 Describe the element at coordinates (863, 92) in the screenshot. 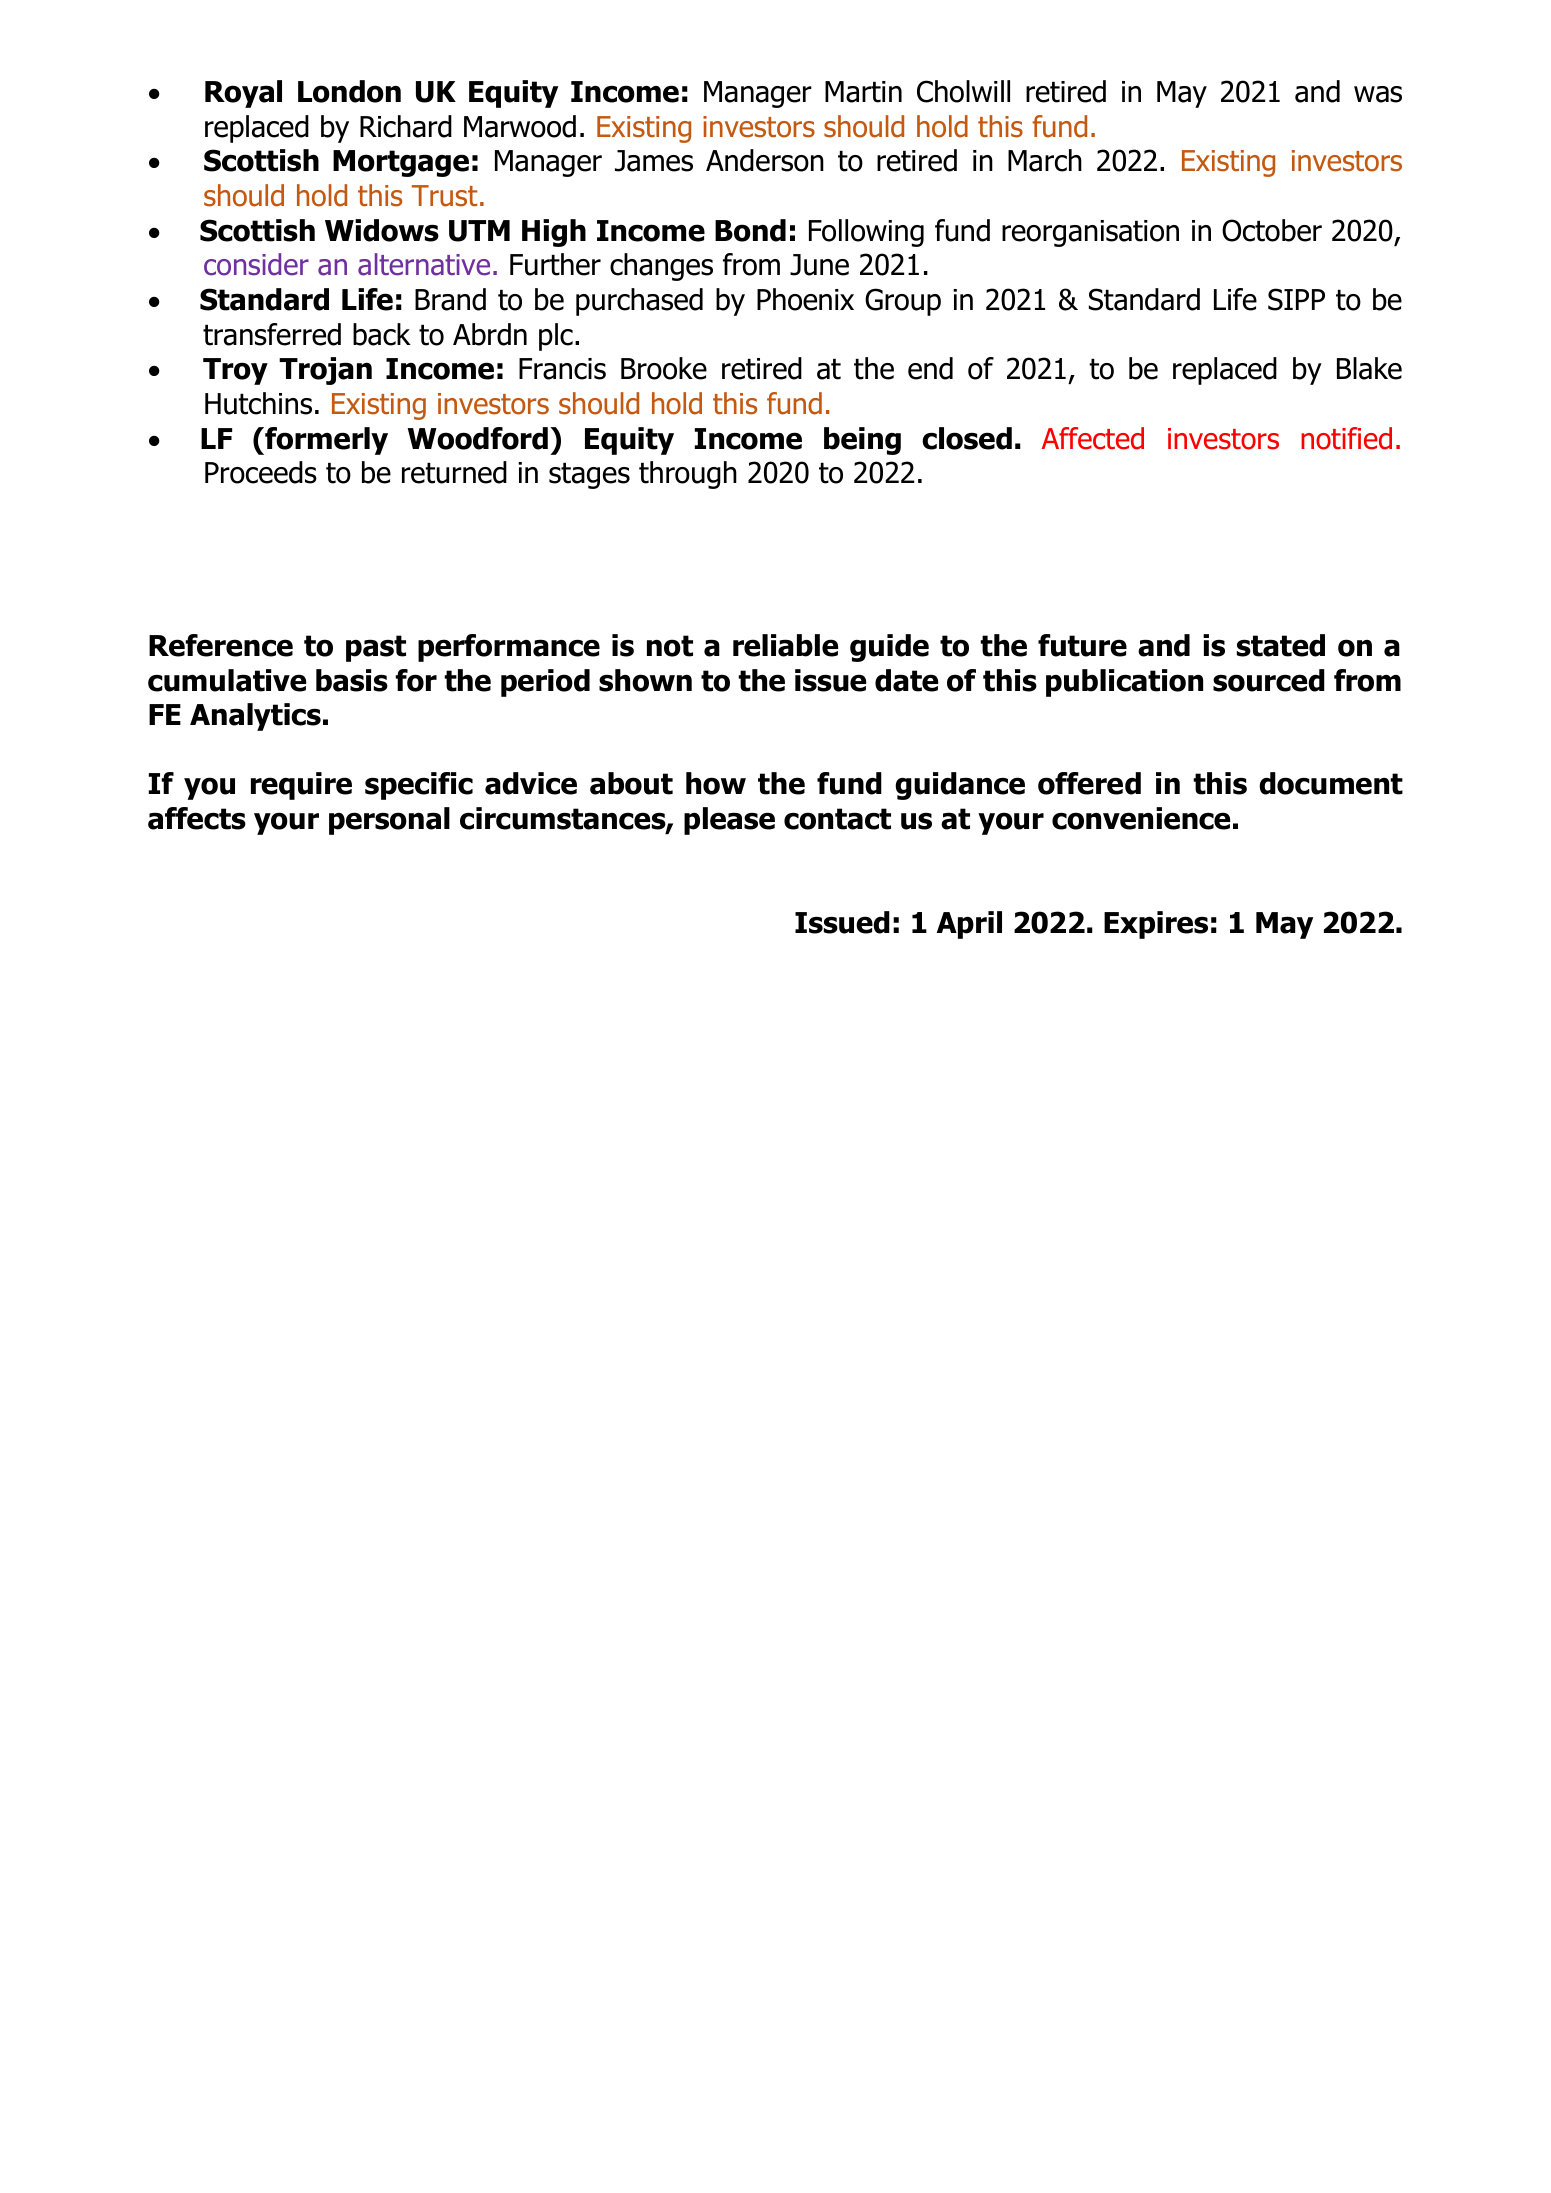

I see `Martin` at that location.
